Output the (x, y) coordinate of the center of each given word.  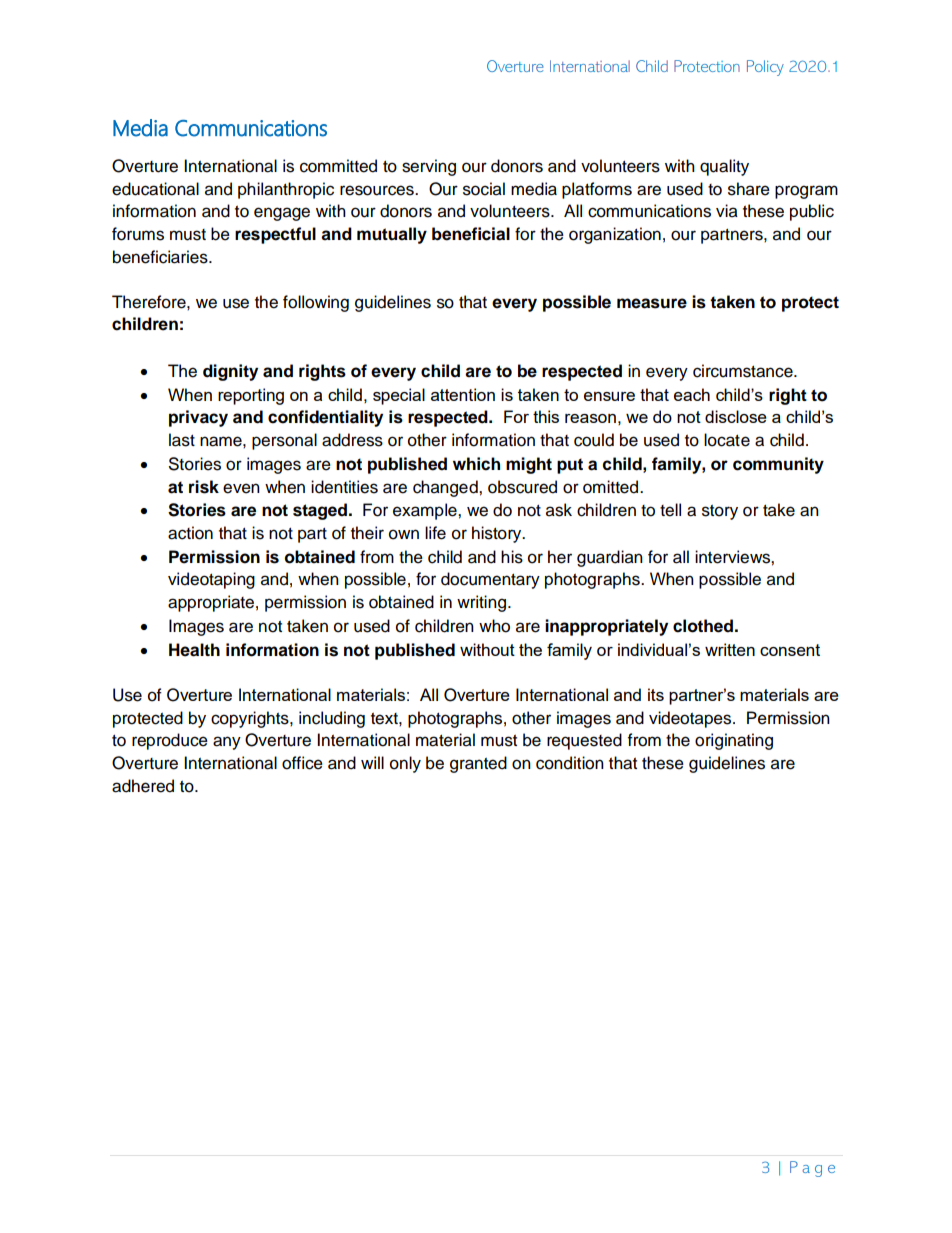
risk (204, 487)
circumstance (744, 371)
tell (670, 510)
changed (446, 488)
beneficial (471, 234)
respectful (275, 235)
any (227, 743)
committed (338, 166)
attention (463, 394)
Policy (765, 68)
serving (429, 167)
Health (194, 650)
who (494, 626)
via (727, 211)
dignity (230, 372)
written (730, 649)
